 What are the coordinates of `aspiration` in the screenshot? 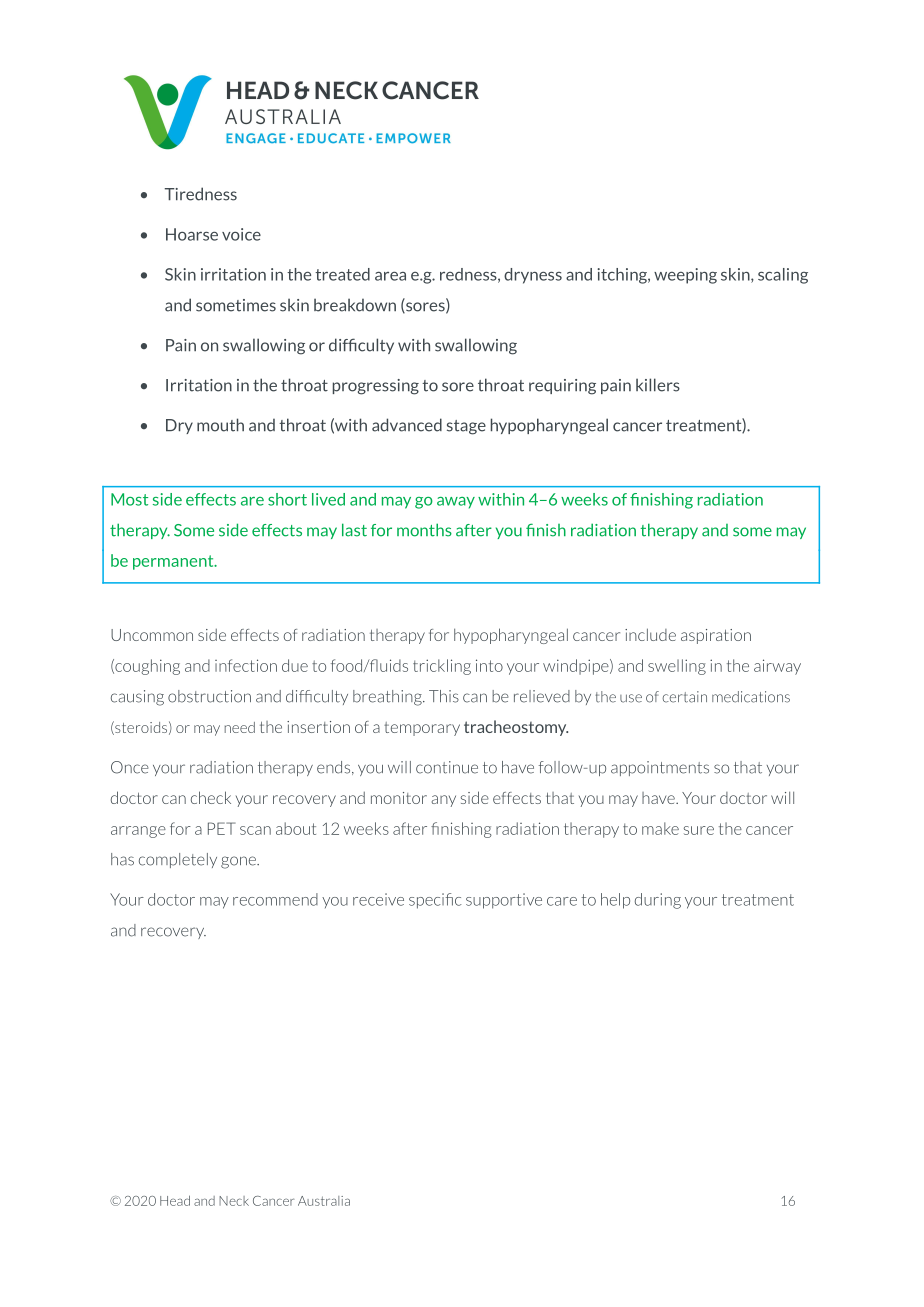 It's located at (716, 636).
